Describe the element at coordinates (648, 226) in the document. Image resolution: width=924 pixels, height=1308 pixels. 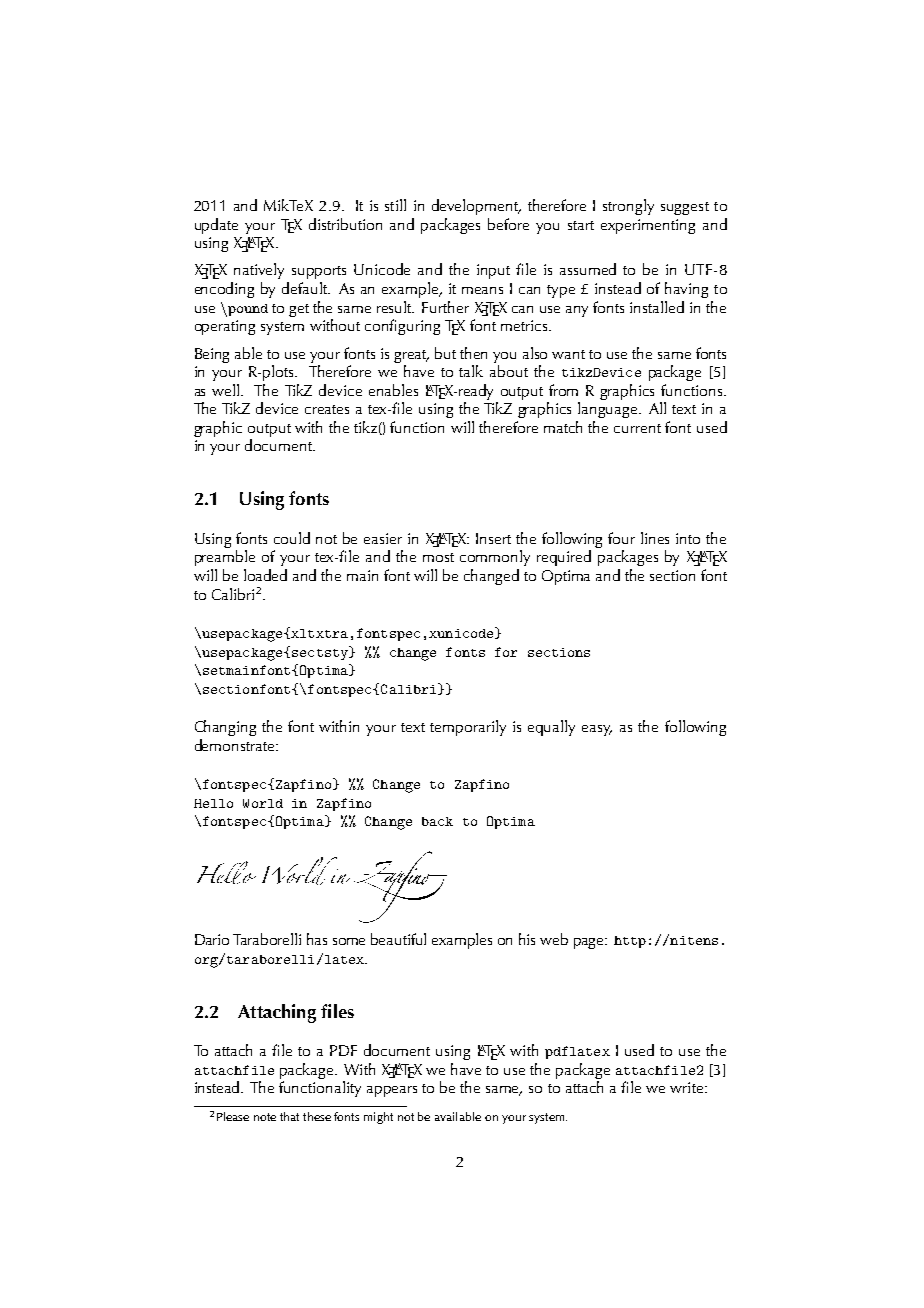
I see `experimenting` at that location.
